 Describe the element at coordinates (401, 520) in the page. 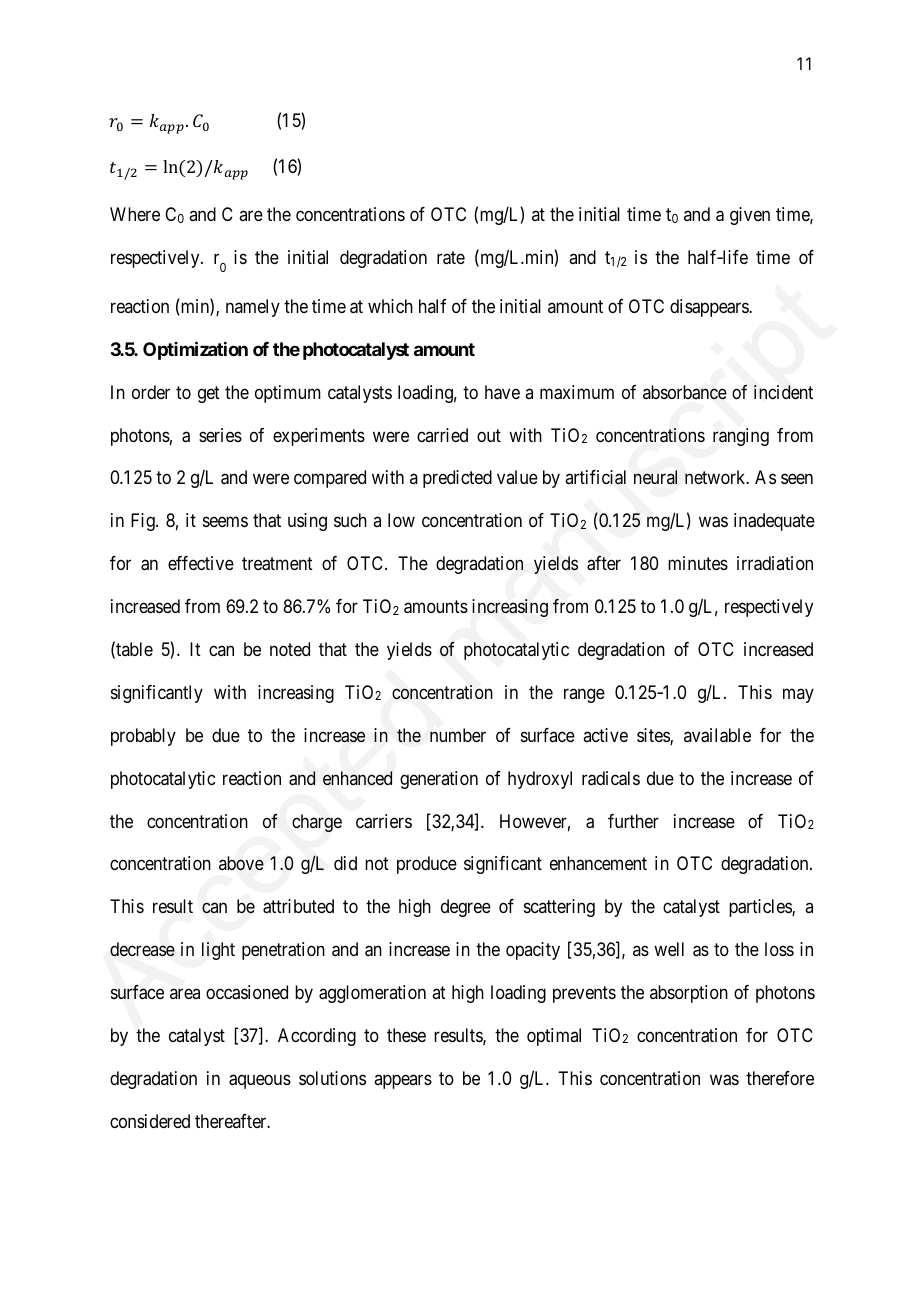

I see `low` at that location.
